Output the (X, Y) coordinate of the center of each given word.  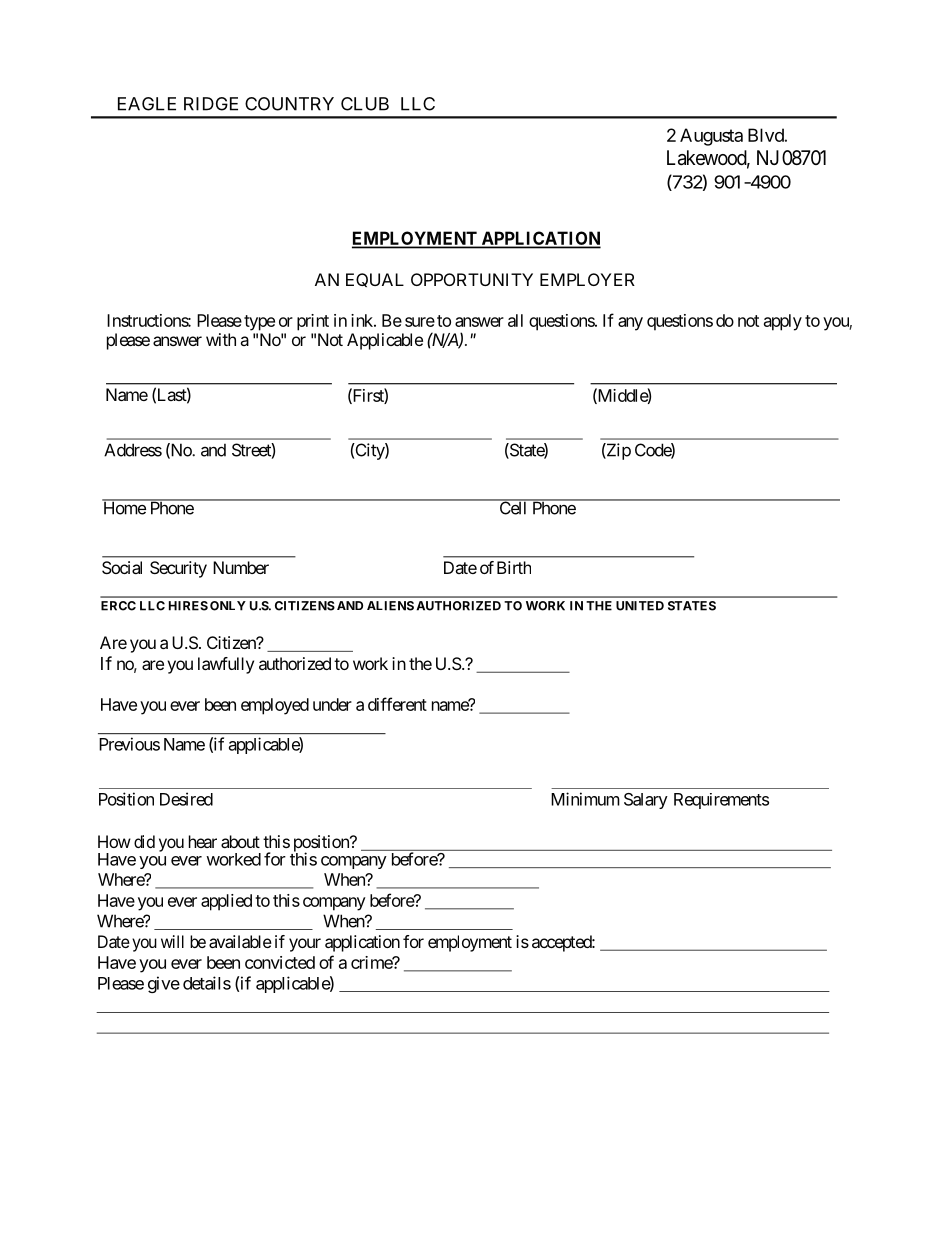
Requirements (721, 801)
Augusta (711, 137)
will (172, 941)
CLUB (365, 104)
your (305, 945)
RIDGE (211, 104)
